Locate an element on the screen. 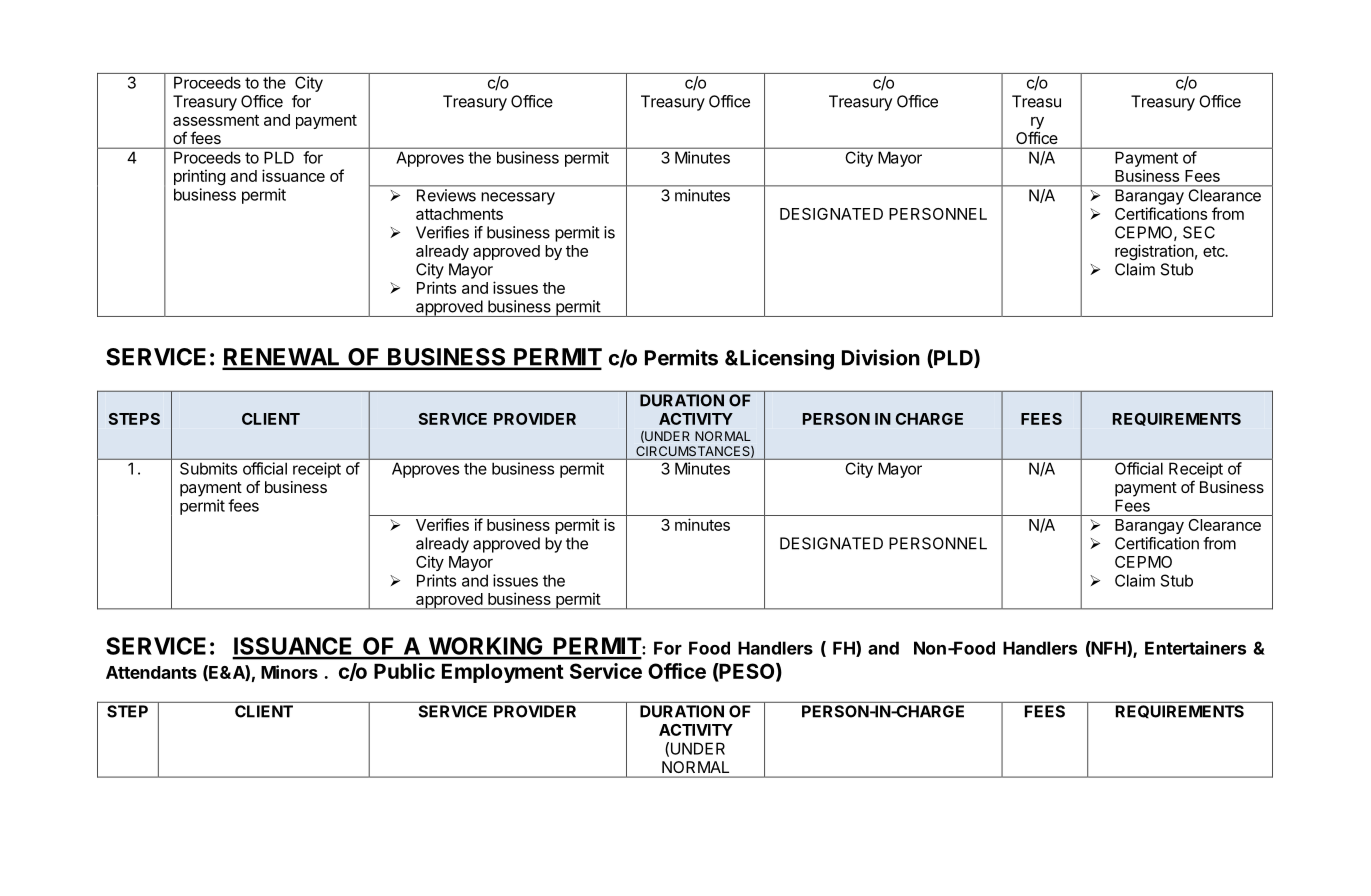 The width and height of the screenshot is (1371, 896). Division is located at coordinates (881, 357).
